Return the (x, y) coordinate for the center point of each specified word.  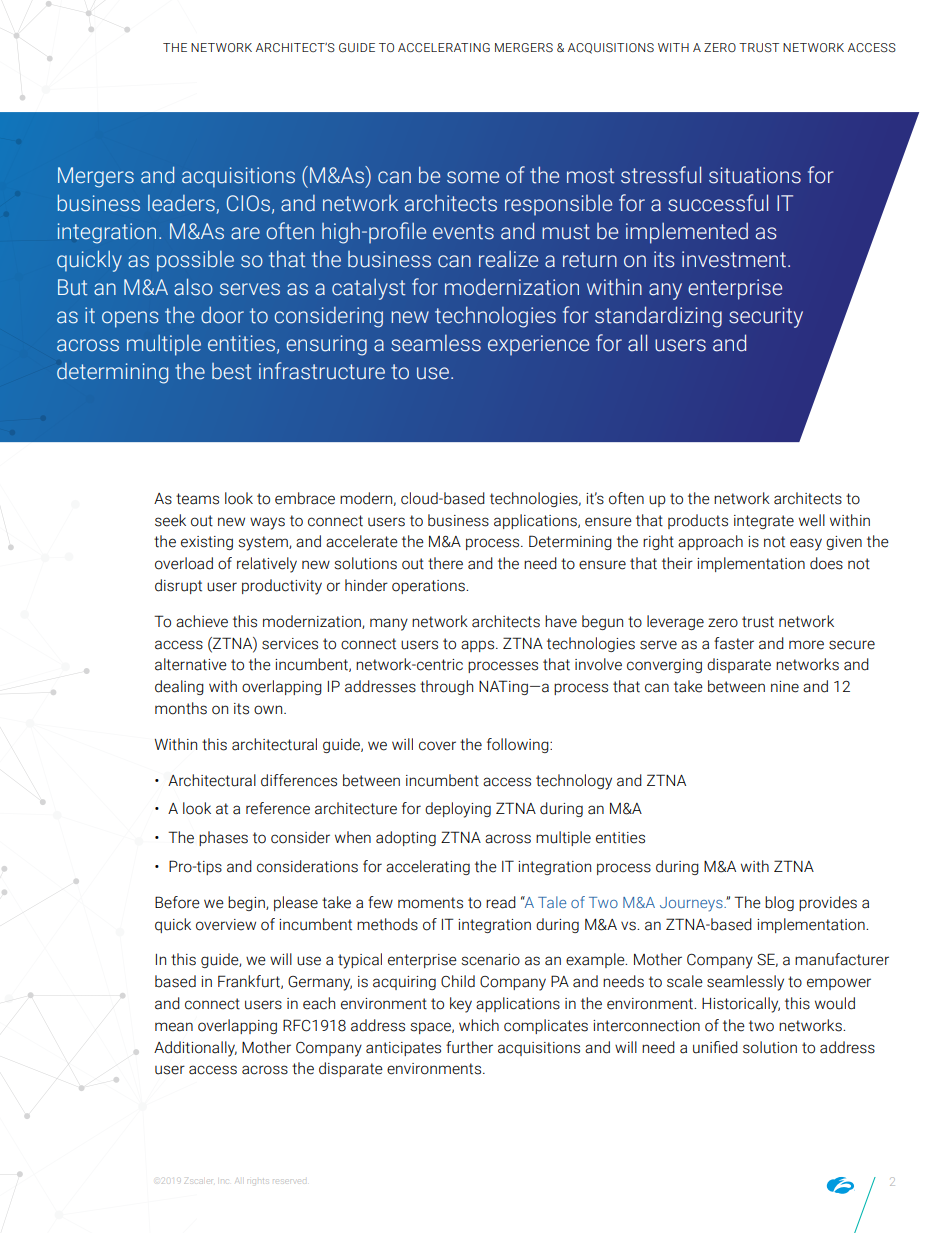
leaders (182, 204)
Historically (741, 1005)
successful (718, 203)
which (479, 1025)
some (473, 177)
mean (174, 1027)
